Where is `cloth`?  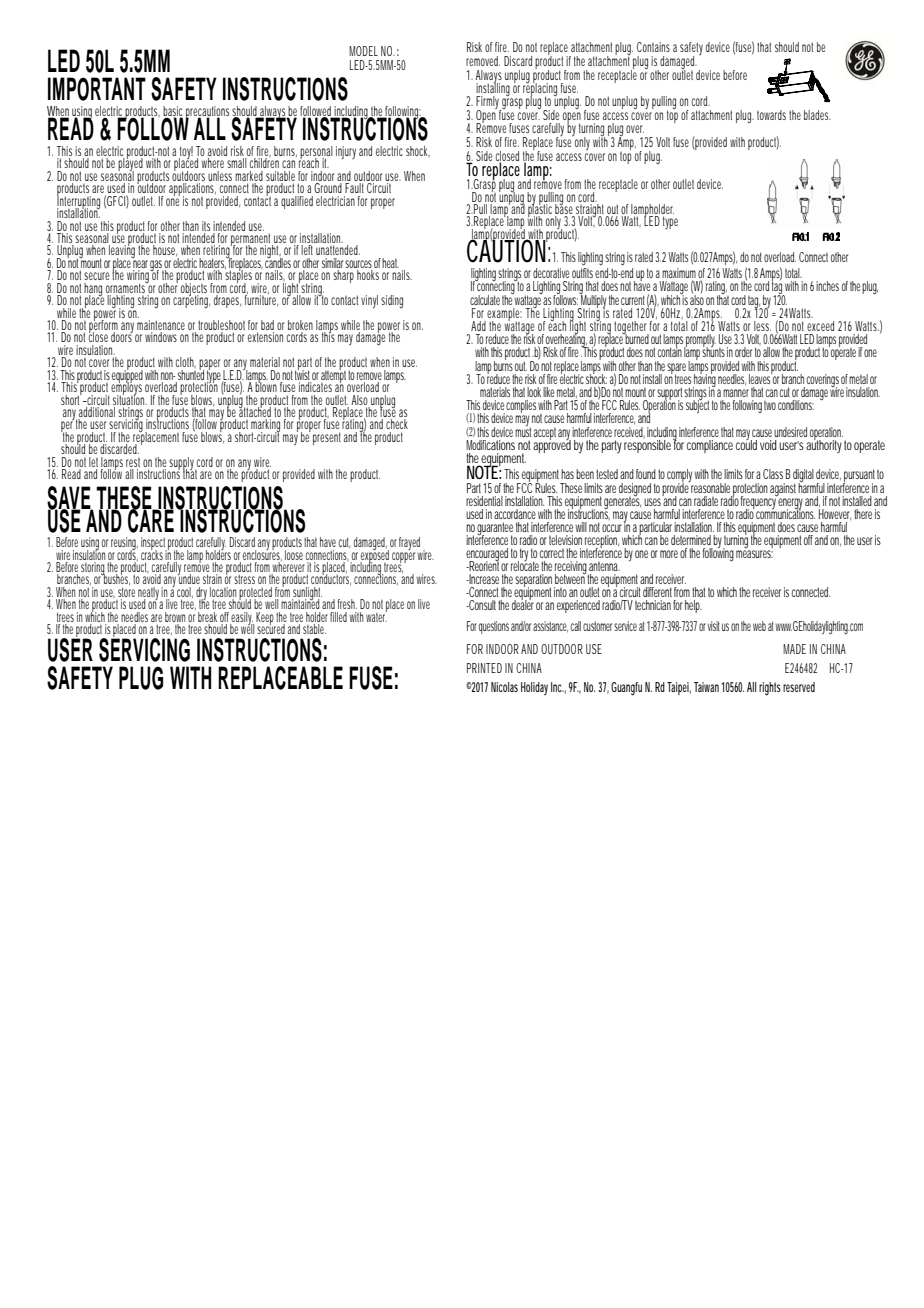
cloth is located at coordinates (186, 362).
